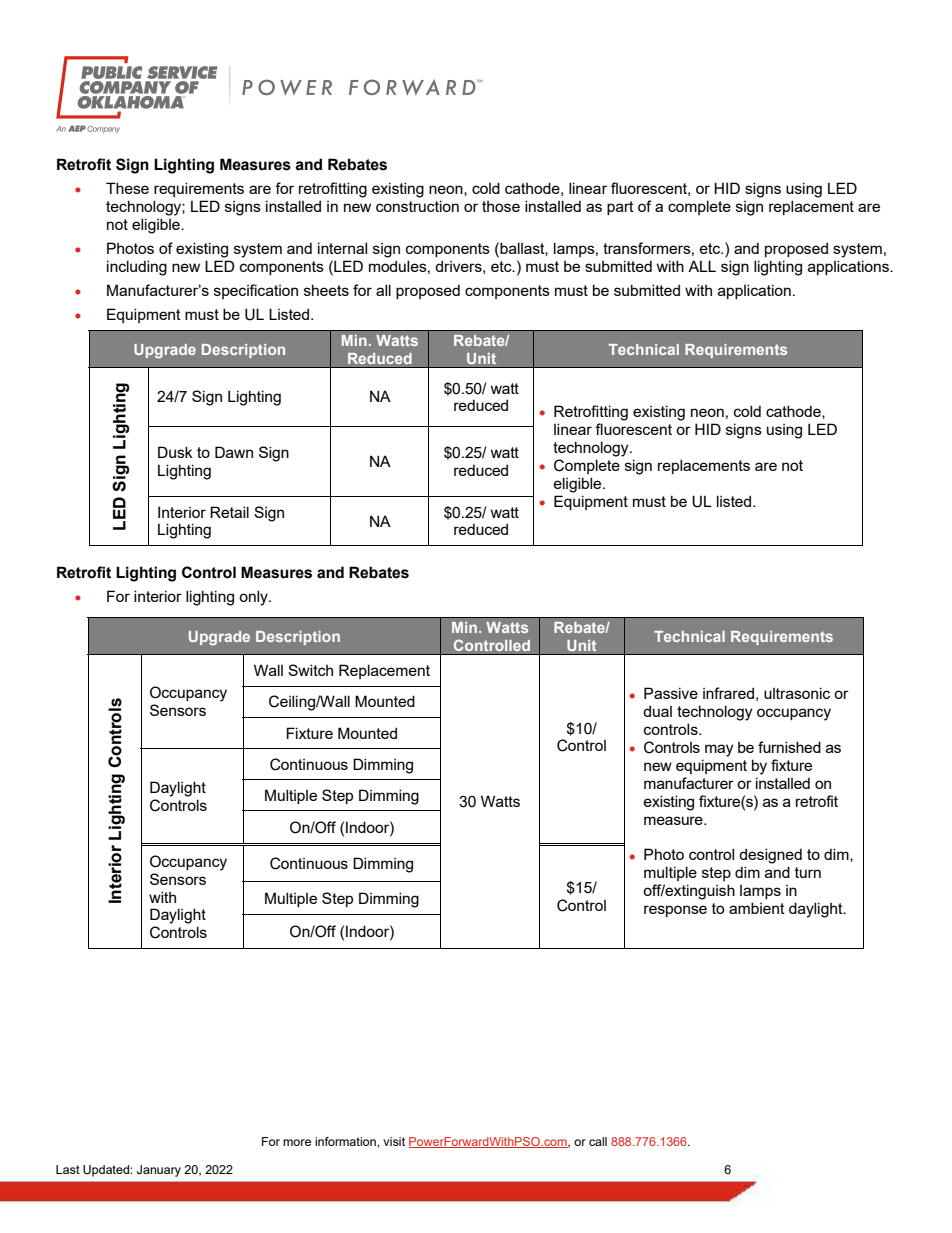 This screenshot has height=1233, width=952. What do you see at coordinates (728, 693) in the screenshot?
I see `infrared` at bounding box center [728, 693].
